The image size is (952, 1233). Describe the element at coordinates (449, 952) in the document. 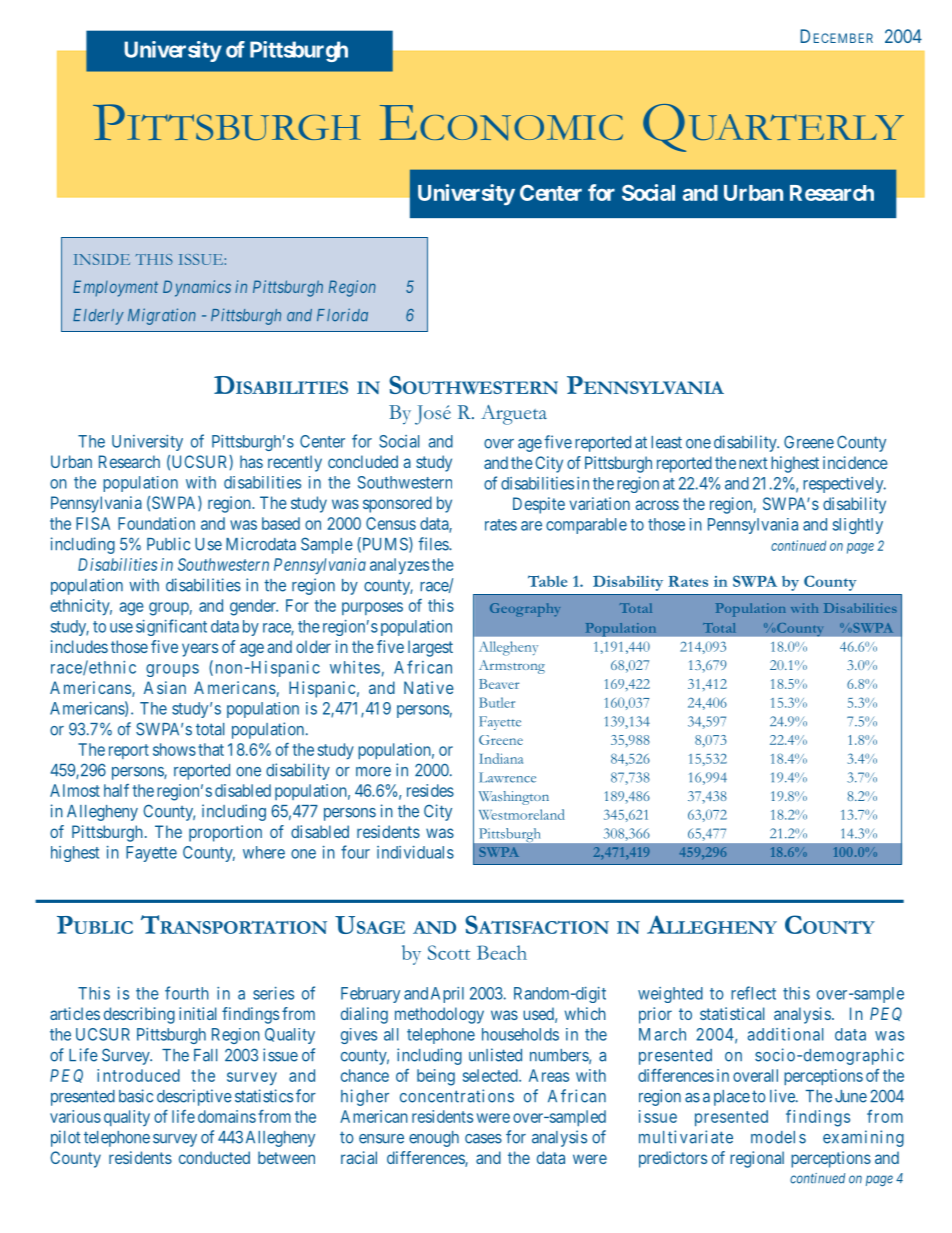

I see `Scott` at that location.
